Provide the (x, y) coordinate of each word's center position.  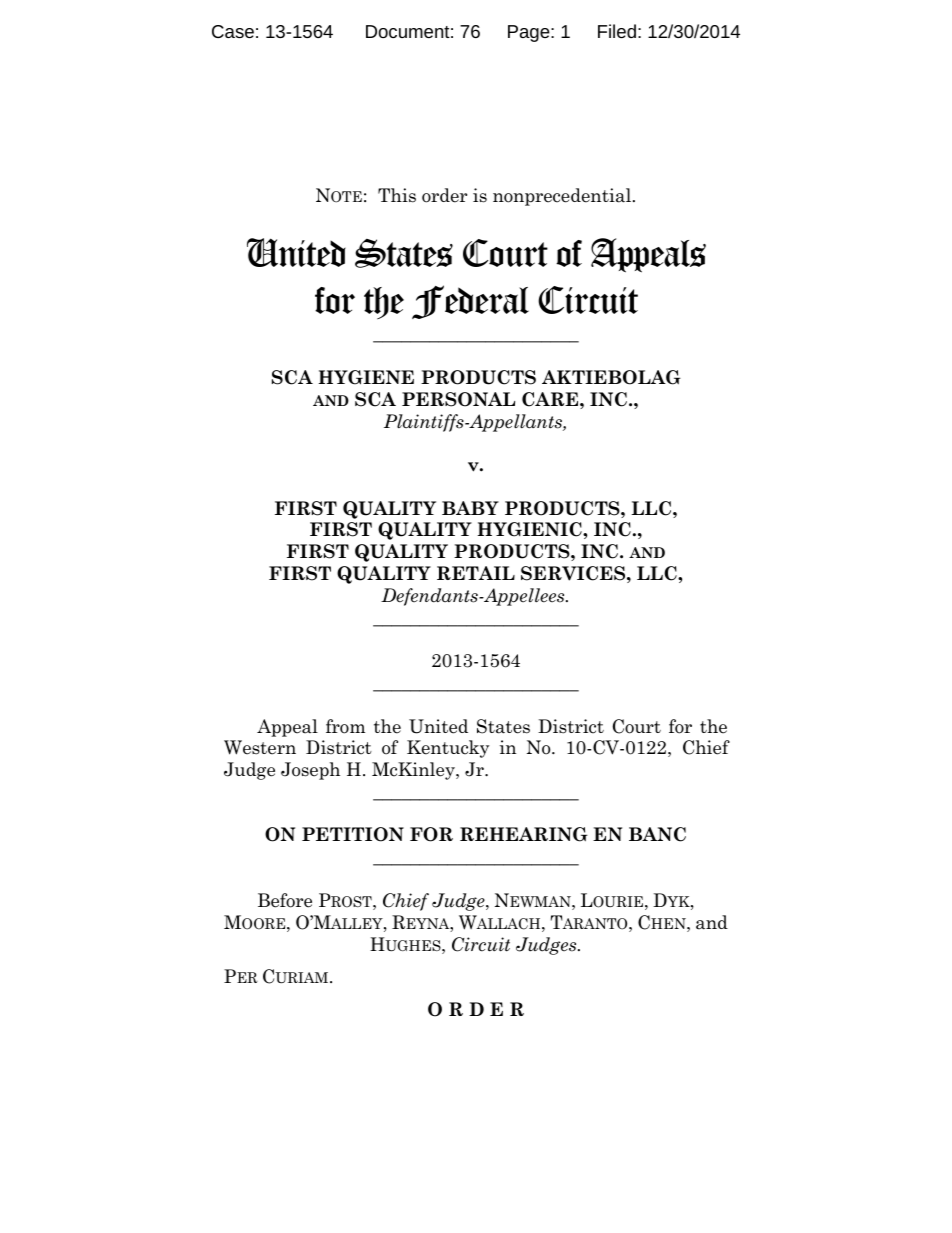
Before (285, 900)
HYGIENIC (530, 529)
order (444, 195)
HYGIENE (366, 377)
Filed (617, 31)
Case (233, 31)
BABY (470, 508)
